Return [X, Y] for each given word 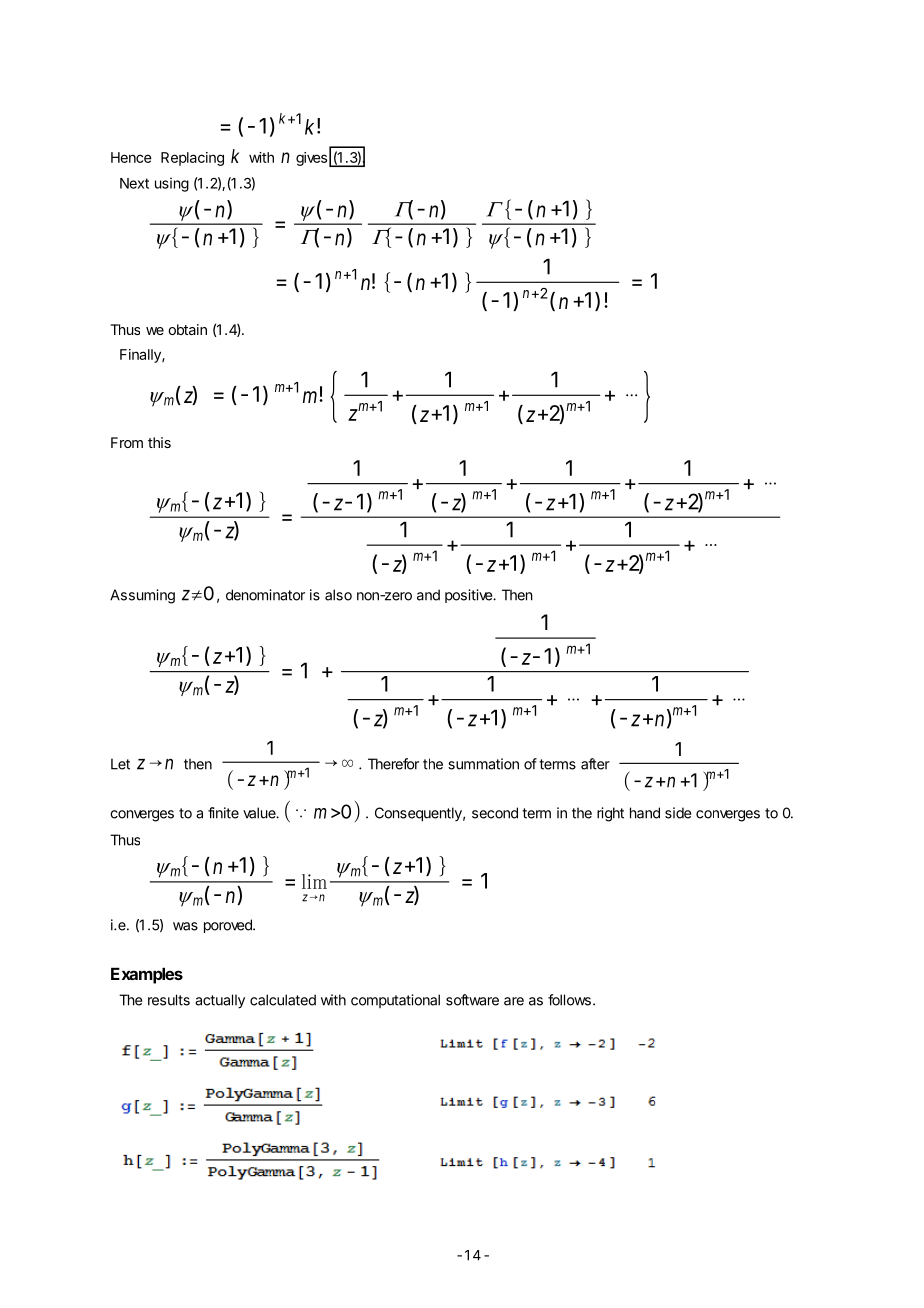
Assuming [142, 596]
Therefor [393, 764]
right [610, 814]
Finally [141, 356]
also [338, 595]
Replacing [192, 159]
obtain [187, 329]
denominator [265, 595]
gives [311, 159]
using [172, 184]
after [595, 764]
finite [223, 813]
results [169, 1000]
